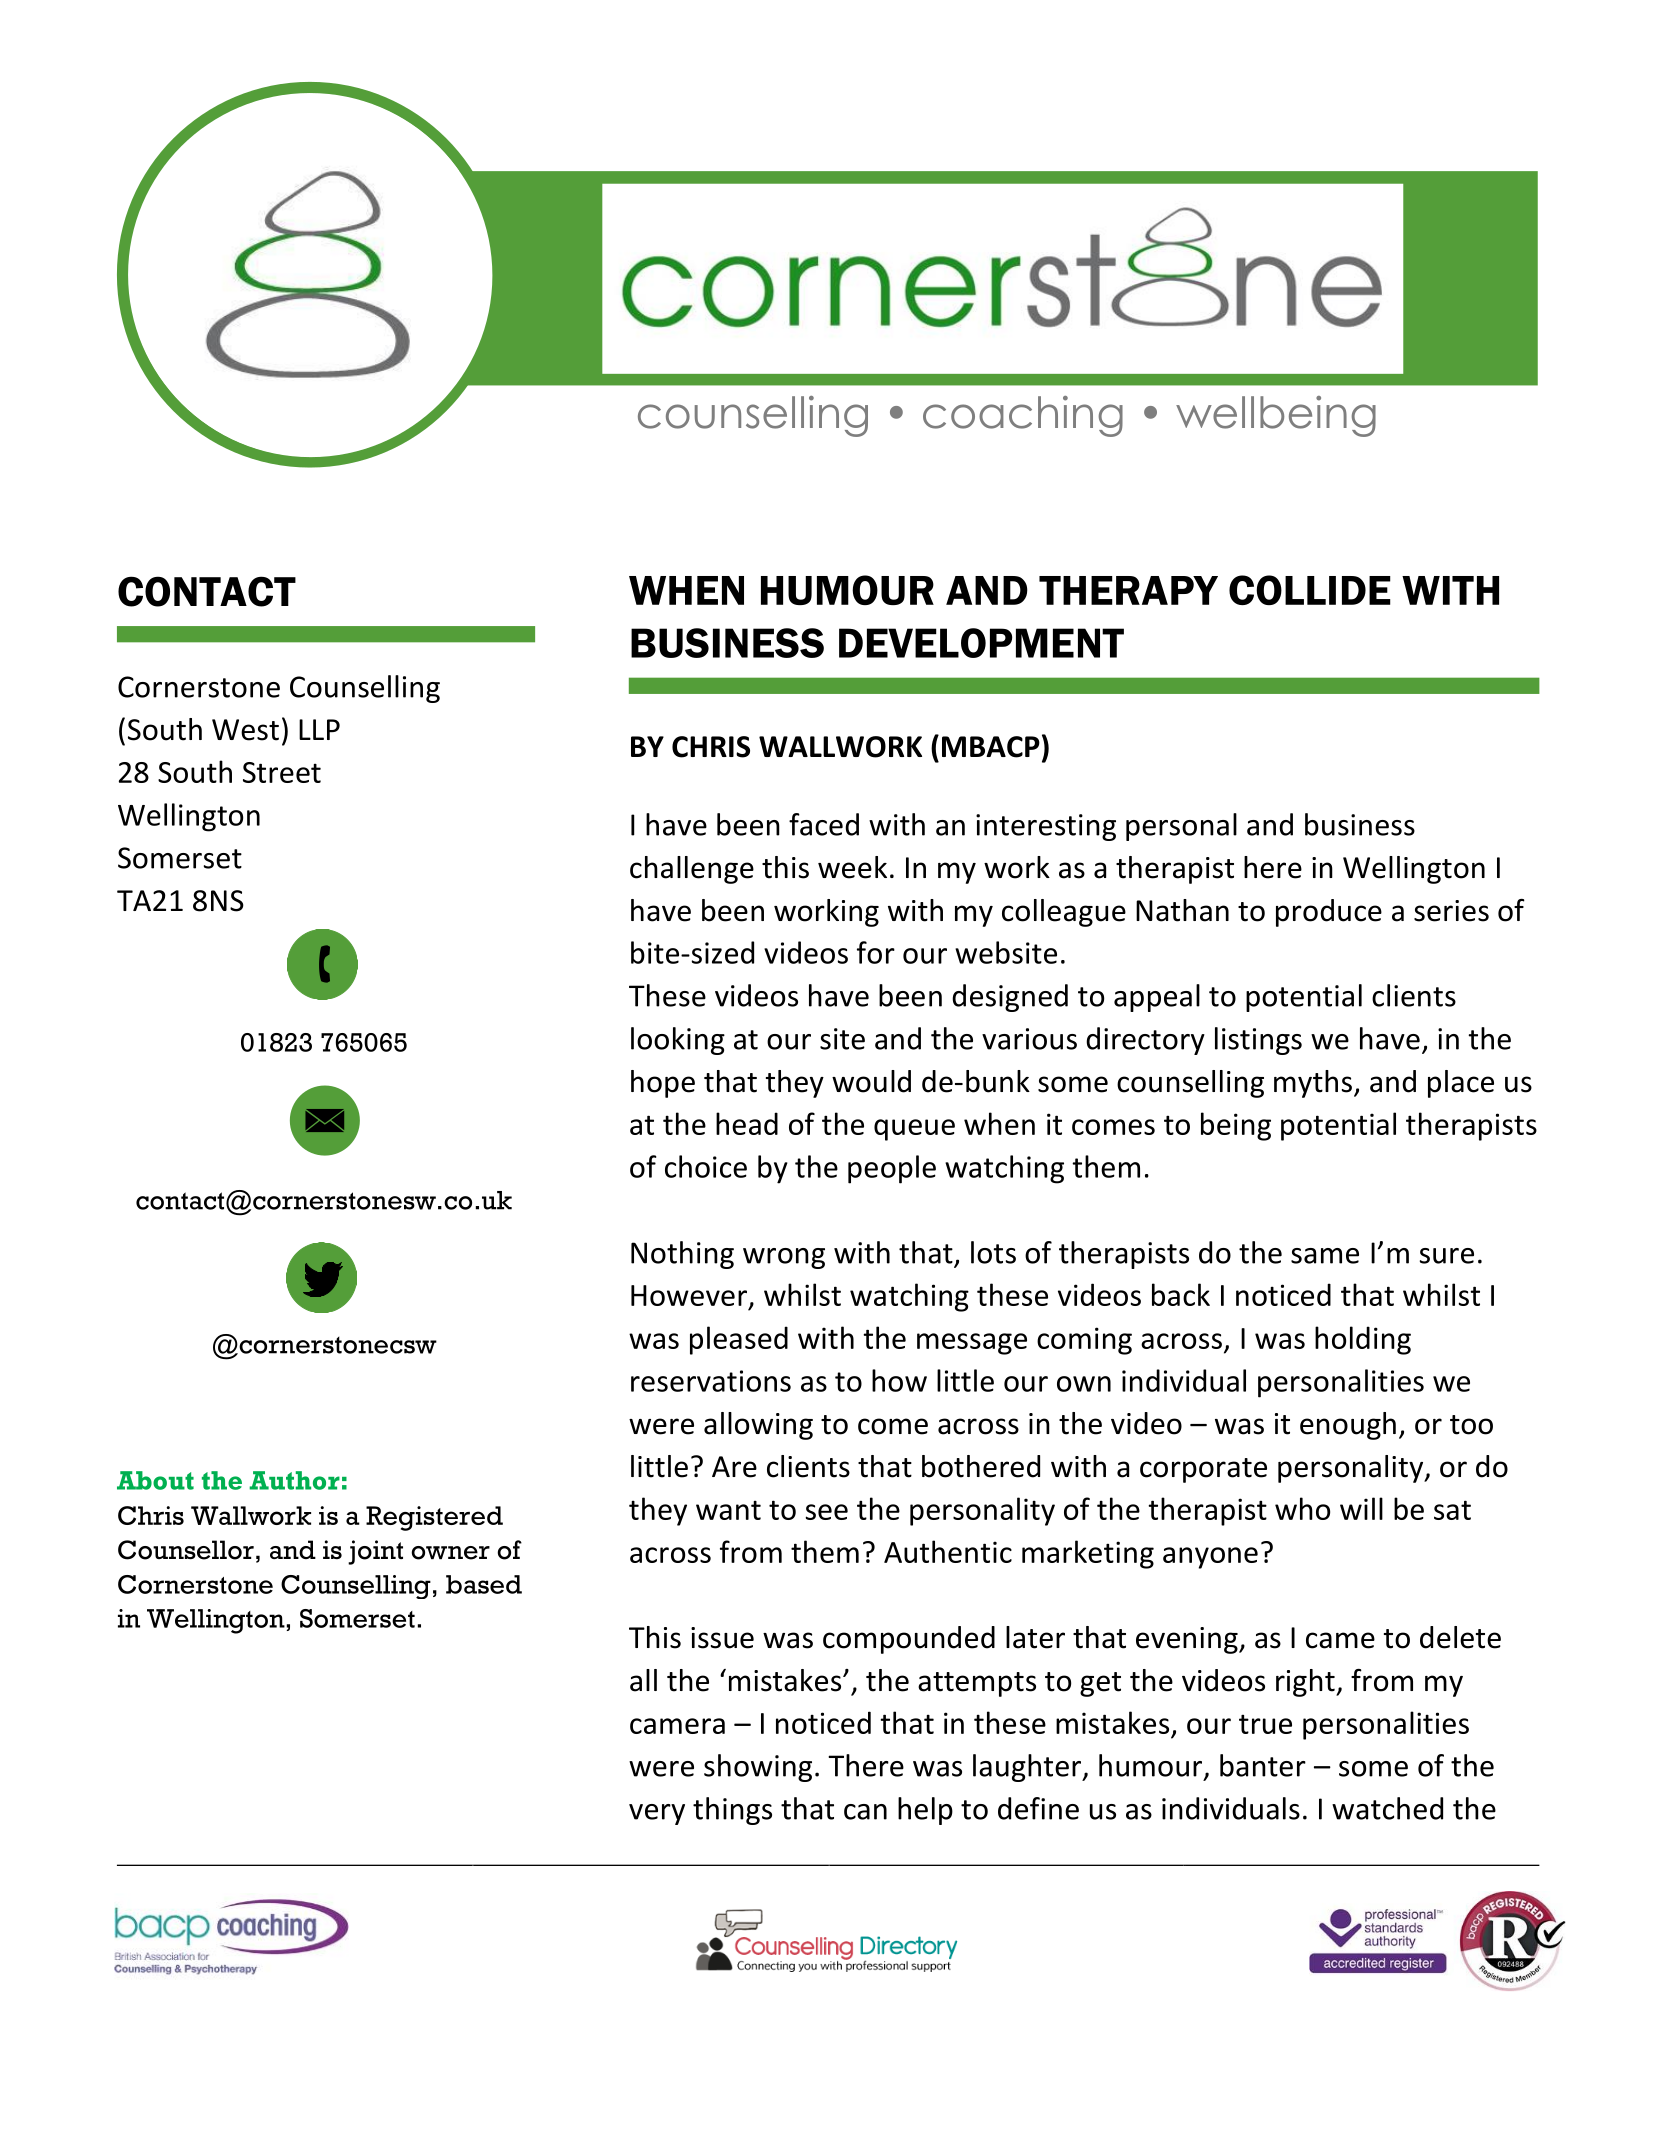 Image resolution: width=1656 pixels, height=2143 pixels. I want to click on LLP, so click(319, 729).
